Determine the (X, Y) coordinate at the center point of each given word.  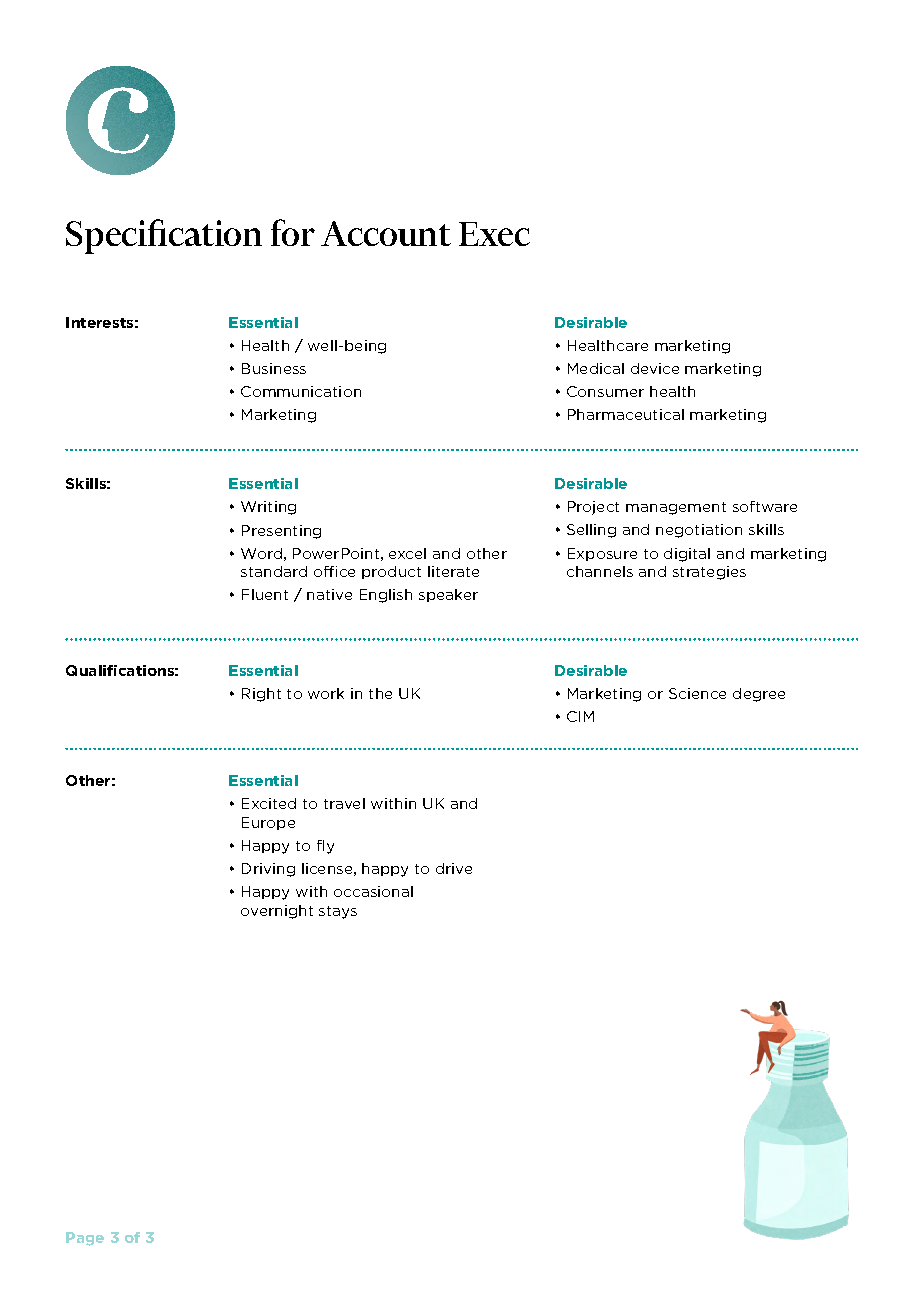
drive (454, 868)
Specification (164, 236)
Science (697, 693)
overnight (277, 912)
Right (261, 695)
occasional (373, 891)
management (676, 508)
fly (325, 847)
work (326, 693)
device (655, 368)
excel (407, 553)
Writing (268, 508)
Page (85, 1239)
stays (338, 912)
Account (386, 233)
